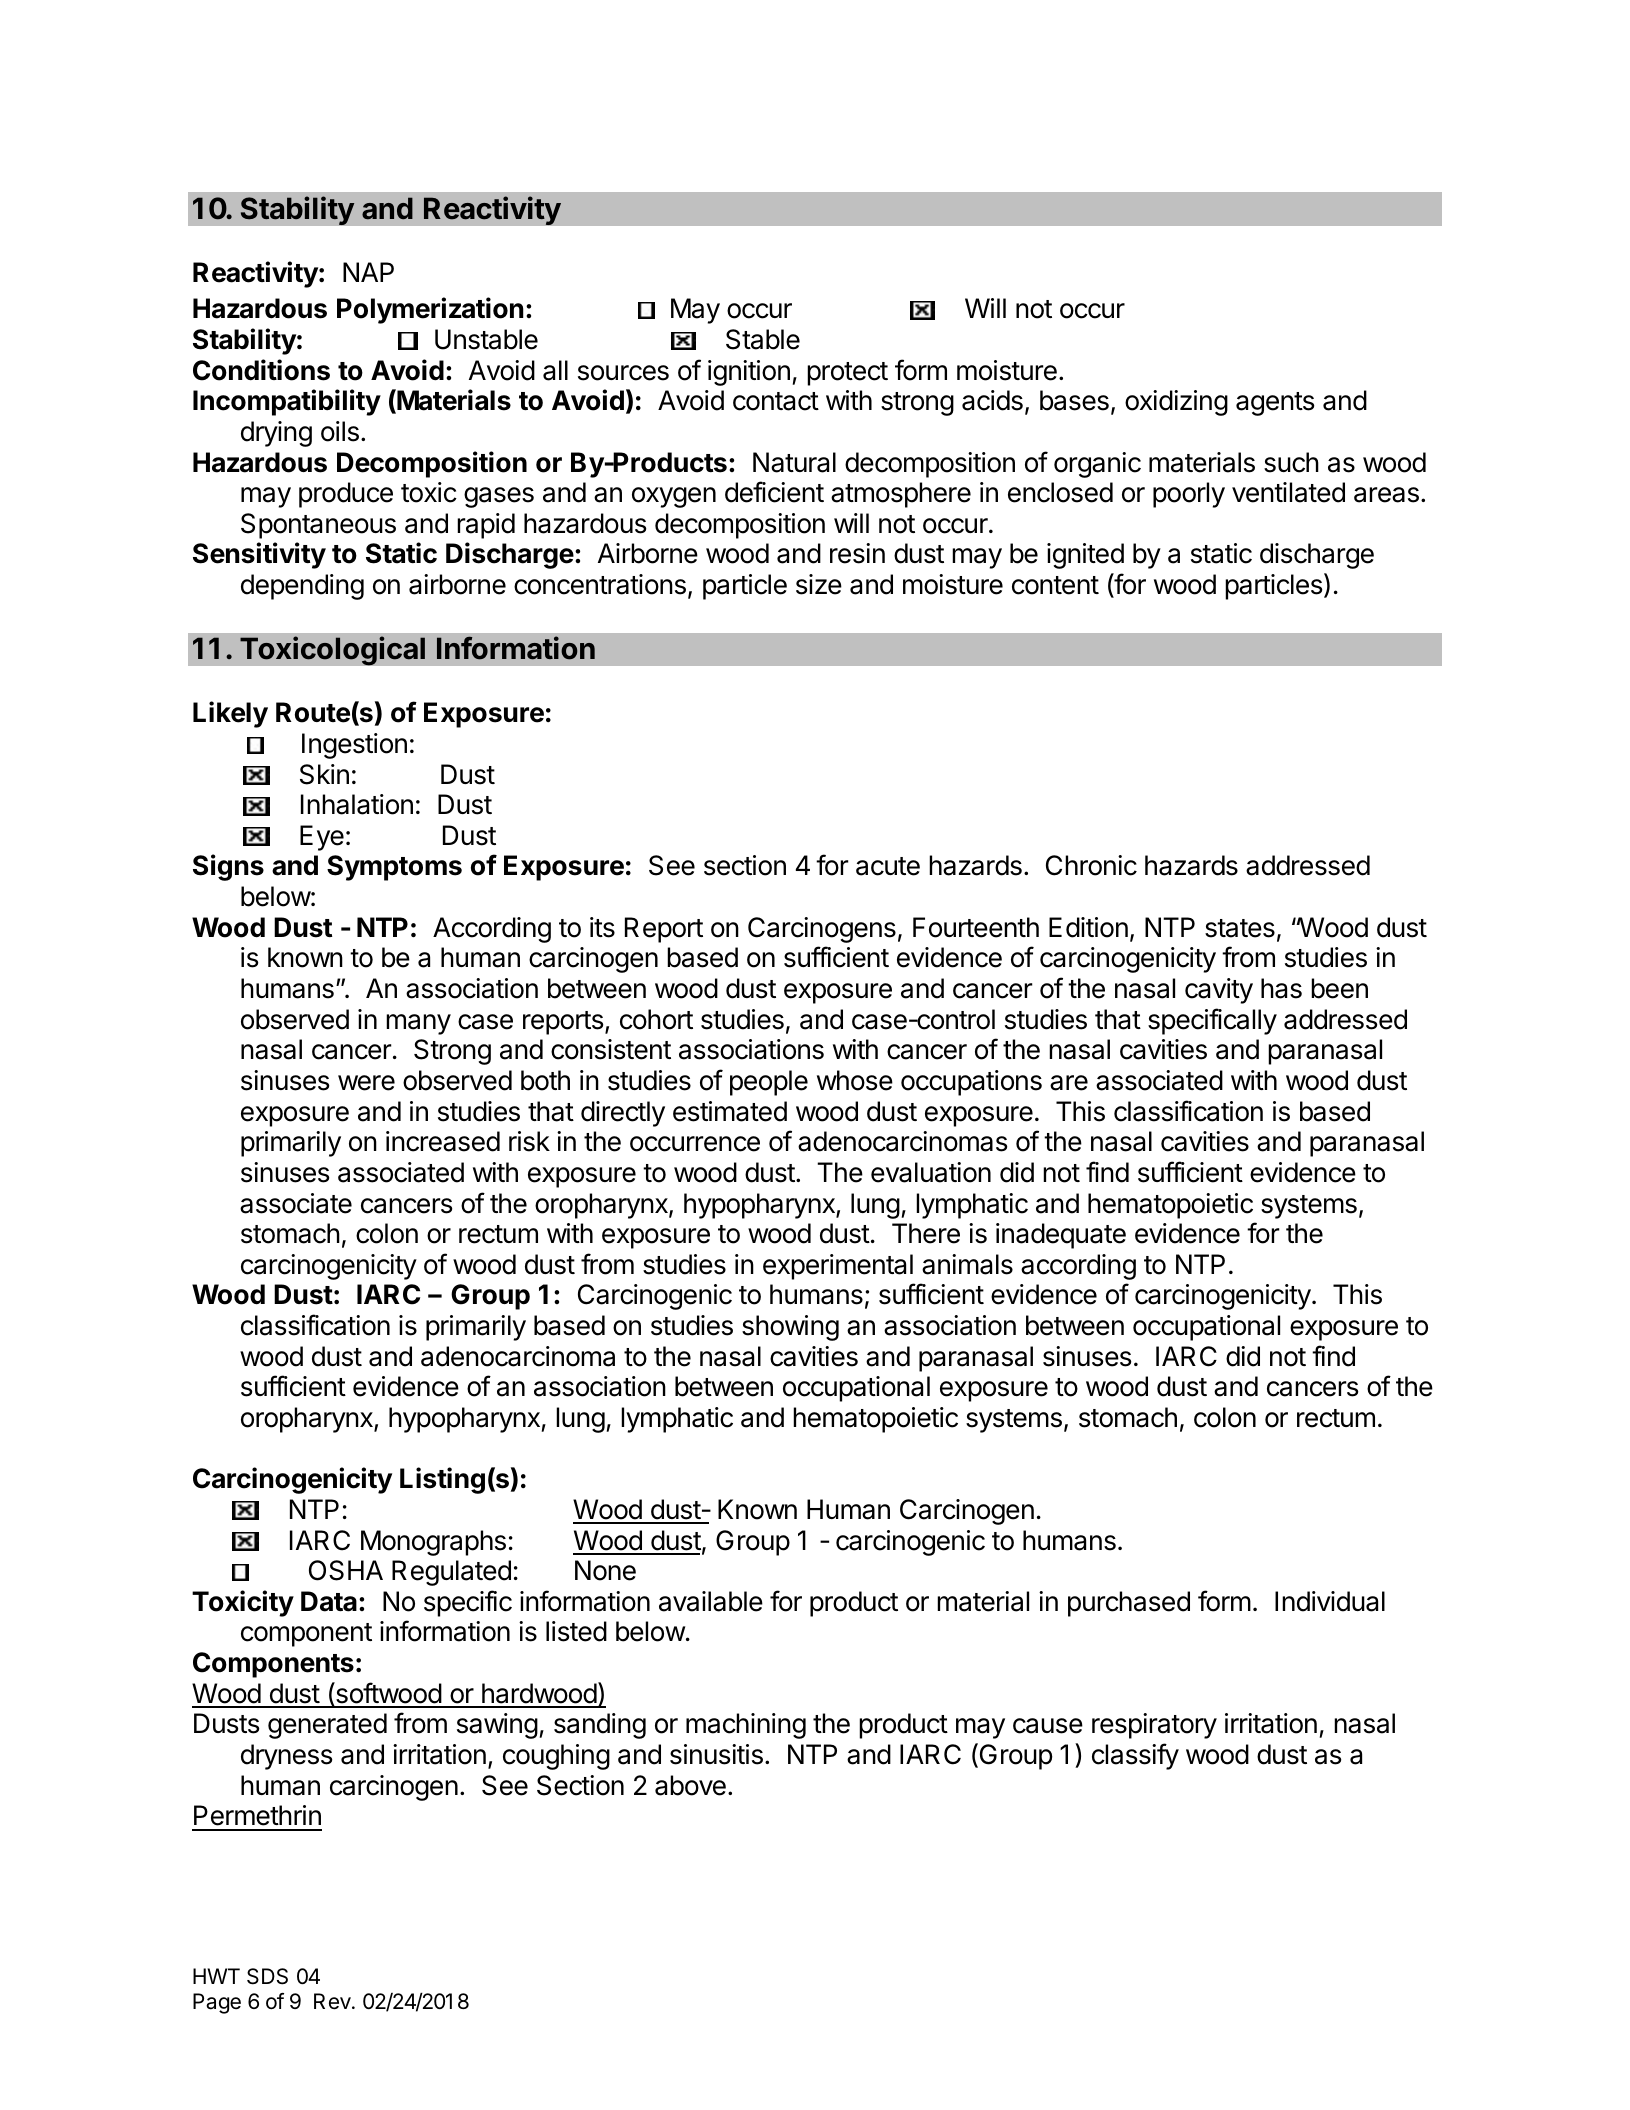 This screenshot has width=1630, height=2110. What do you see at coordinates (333, 2001) in the screenshot?
I see `Rev` at bounding box center [333, 2001].
